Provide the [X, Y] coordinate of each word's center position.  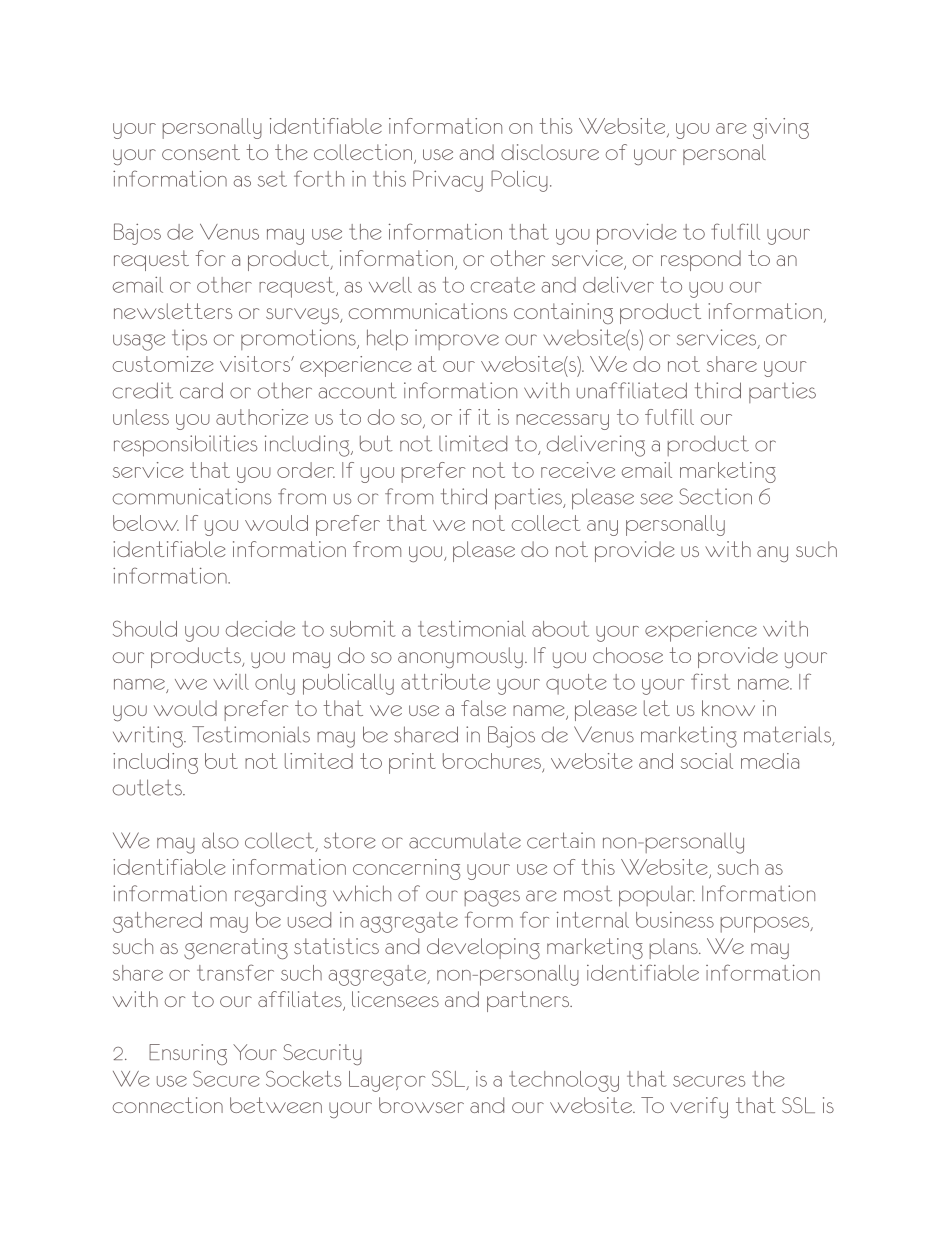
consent [201, 152]
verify [699, 1108]
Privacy [448, 181]
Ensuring [188, 1054]
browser [421, 1105]
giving [781, 128]
